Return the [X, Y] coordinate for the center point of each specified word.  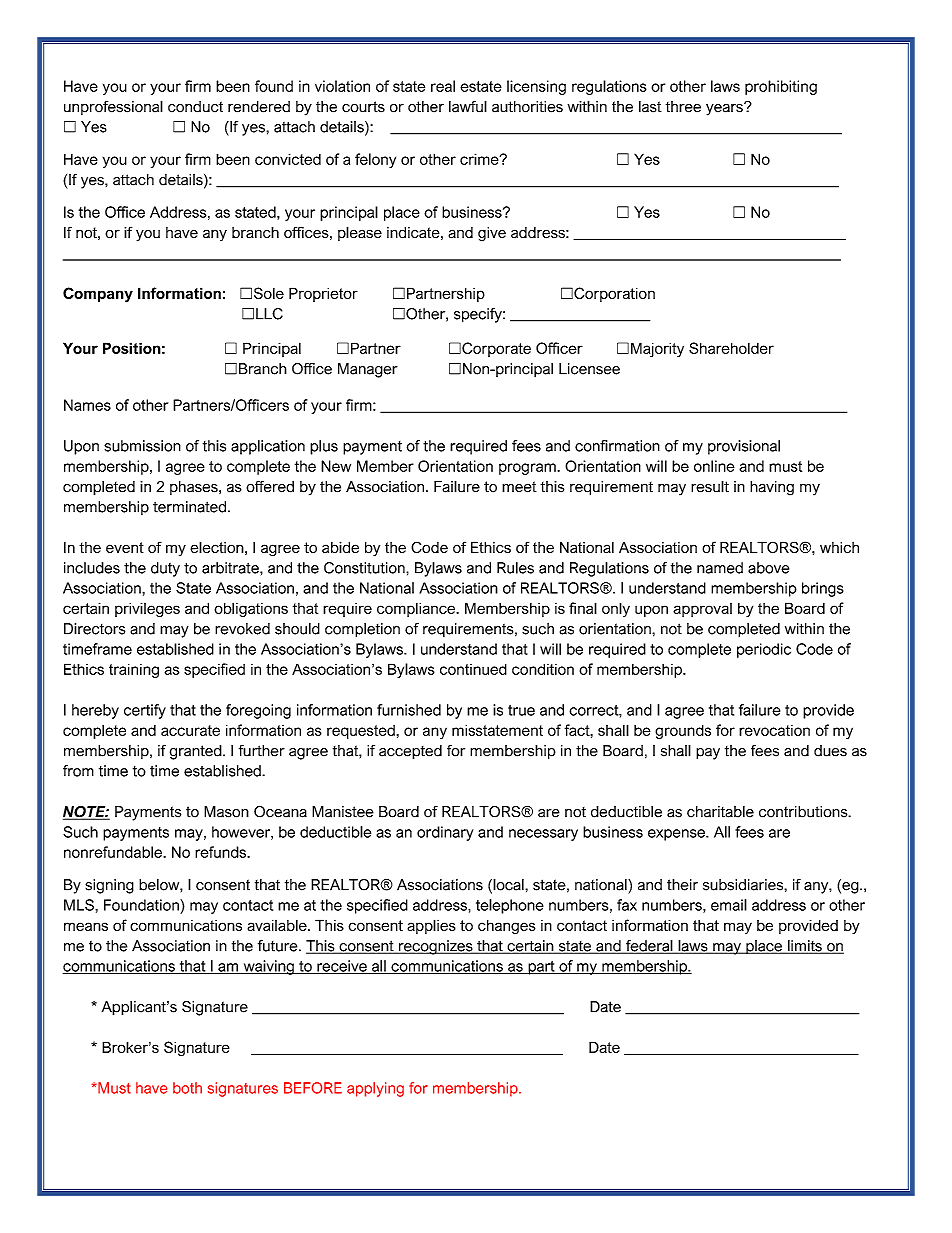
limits [804, 947]
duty [165, 569]
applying [375, 1089]
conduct [195, 107]
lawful [468, 106]
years [725, 109]
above [768, 568]
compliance [417, 609]
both [187, 1088]
